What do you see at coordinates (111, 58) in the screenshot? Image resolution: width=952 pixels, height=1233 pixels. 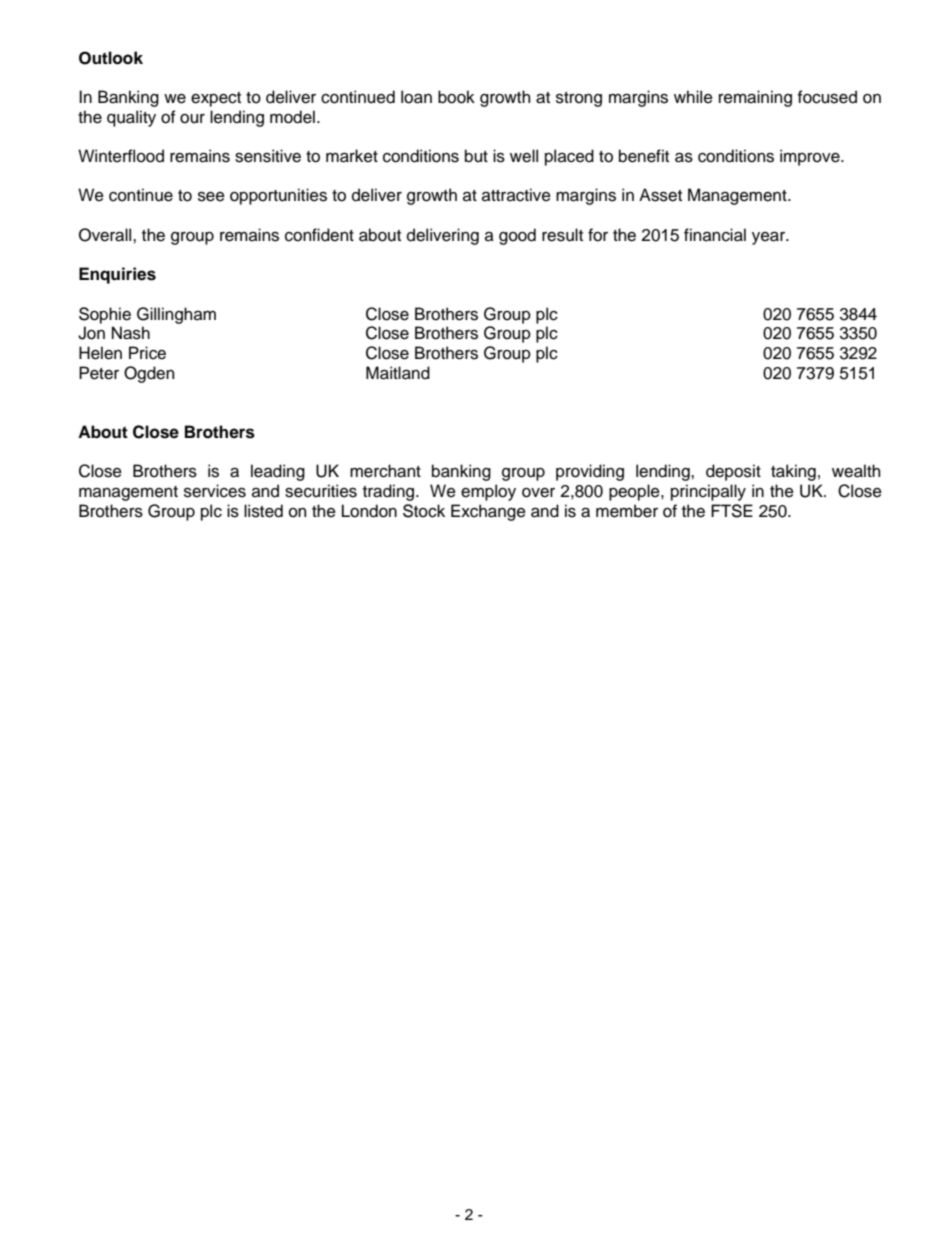 I see `Outlook` at bounding box center [111, 58].
